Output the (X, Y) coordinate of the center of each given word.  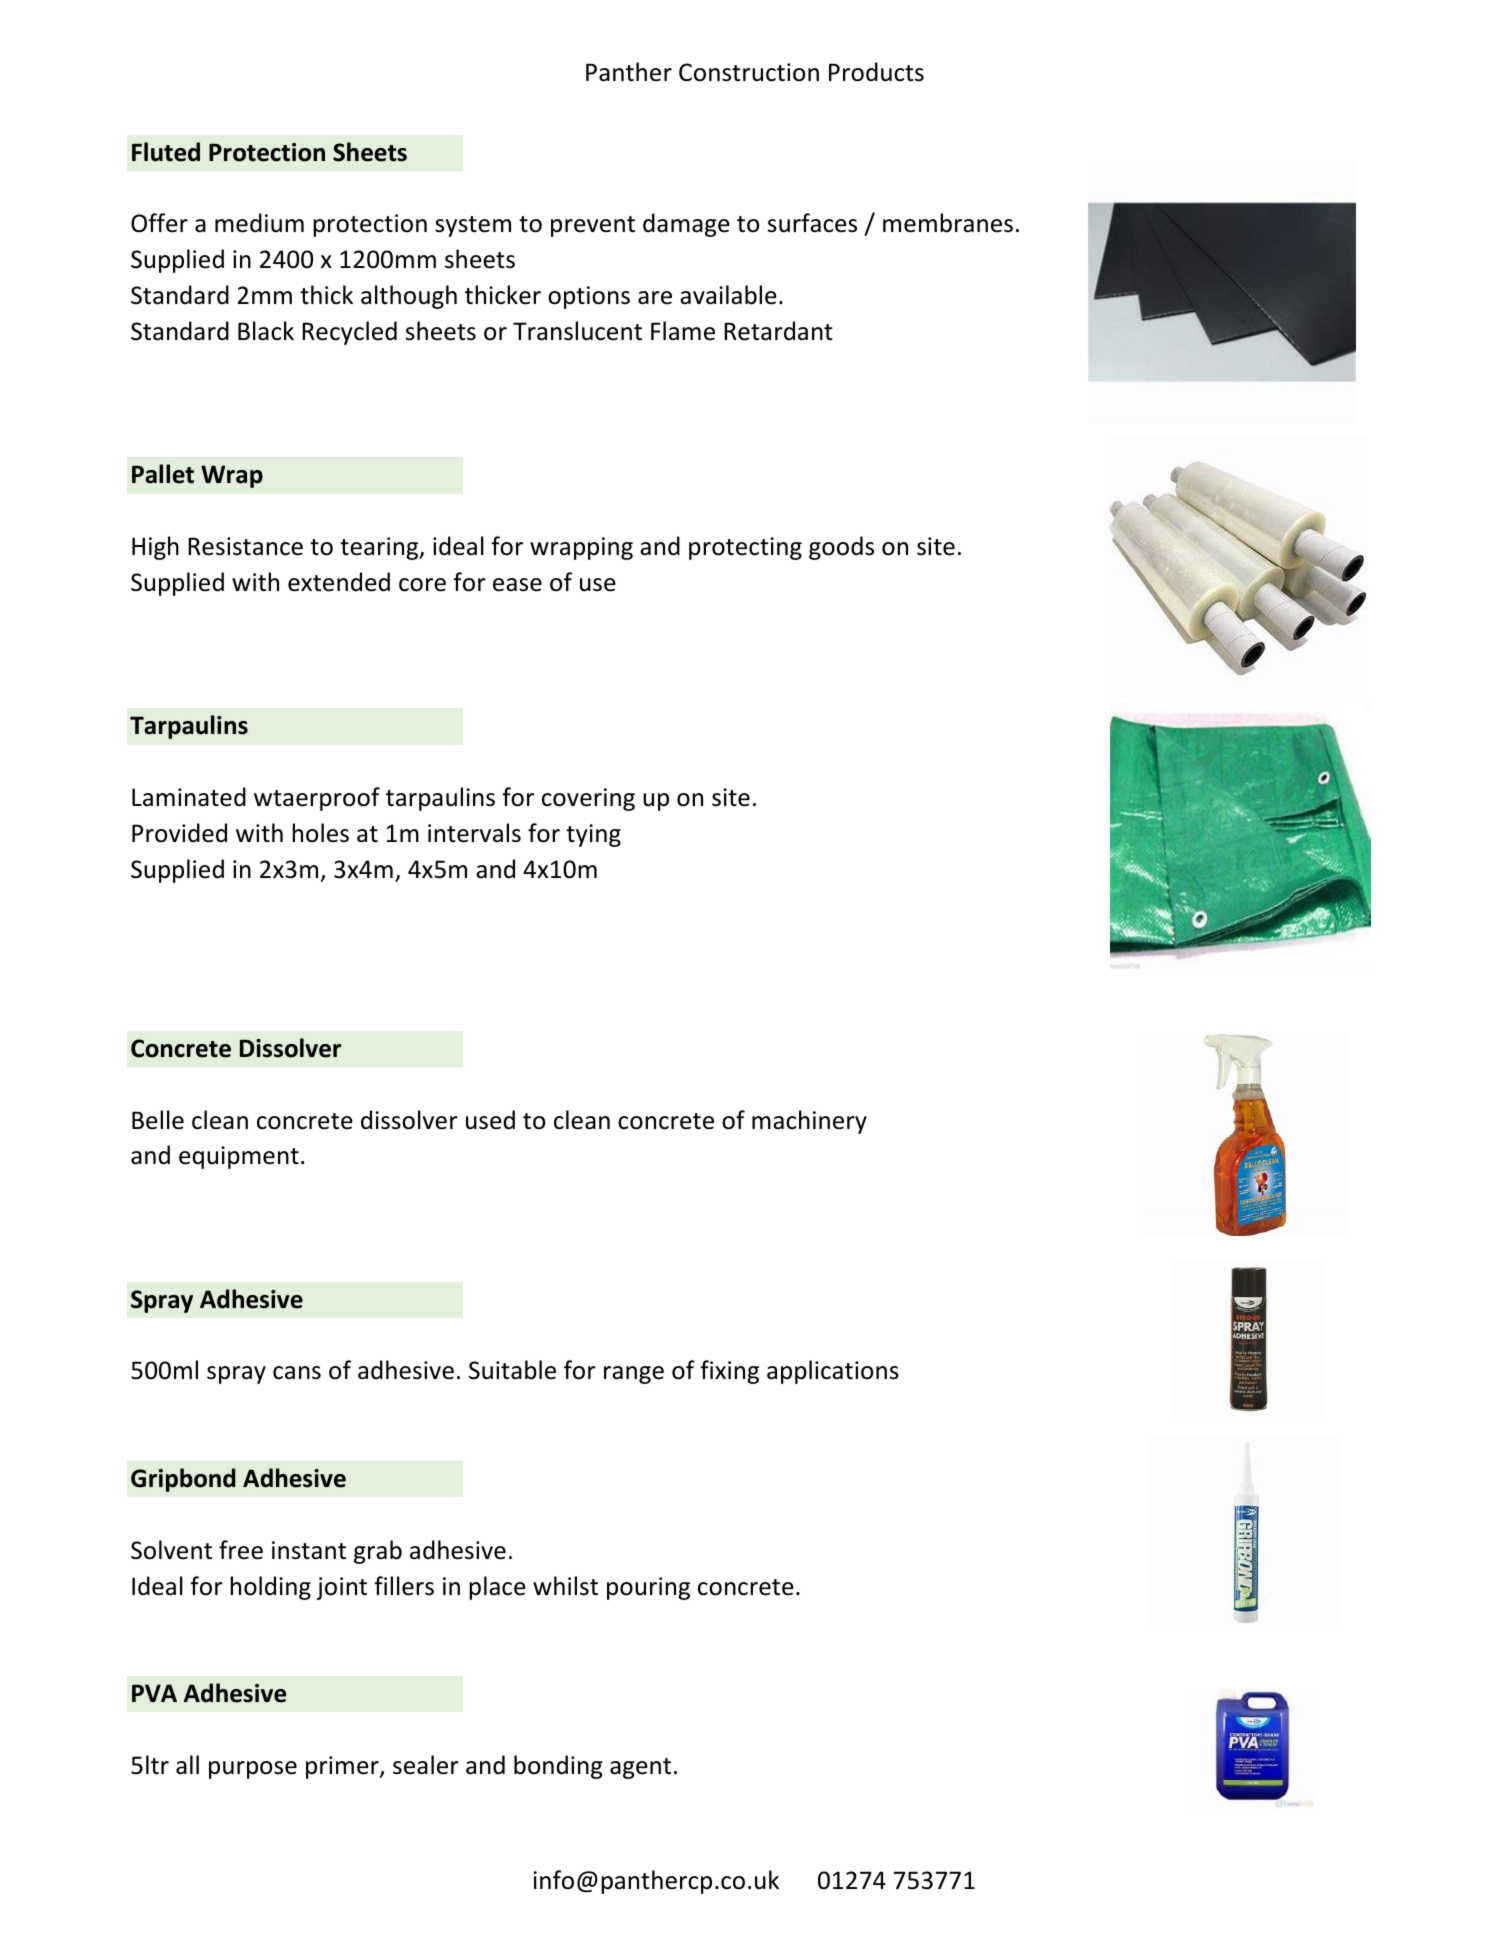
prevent (593, 226)
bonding (558, 1767)
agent (640, 1768)
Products (876, 72)
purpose (253, 1770)
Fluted (166, 152)
